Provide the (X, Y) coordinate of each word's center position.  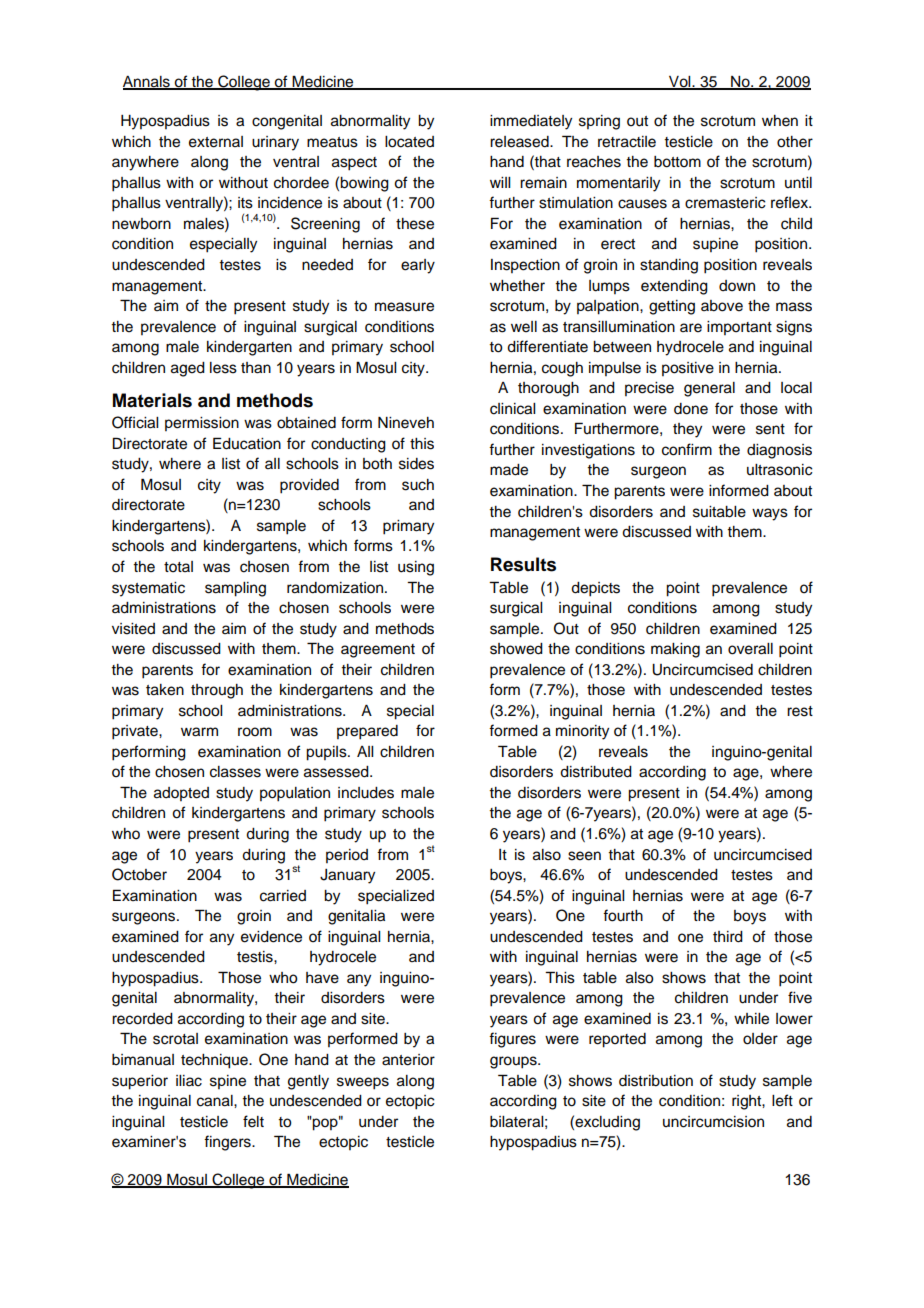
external (216, 142)
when (780, 121)
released (520, 142)
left (782, 1100)
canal (216, 1101)
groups (514, 1062)
